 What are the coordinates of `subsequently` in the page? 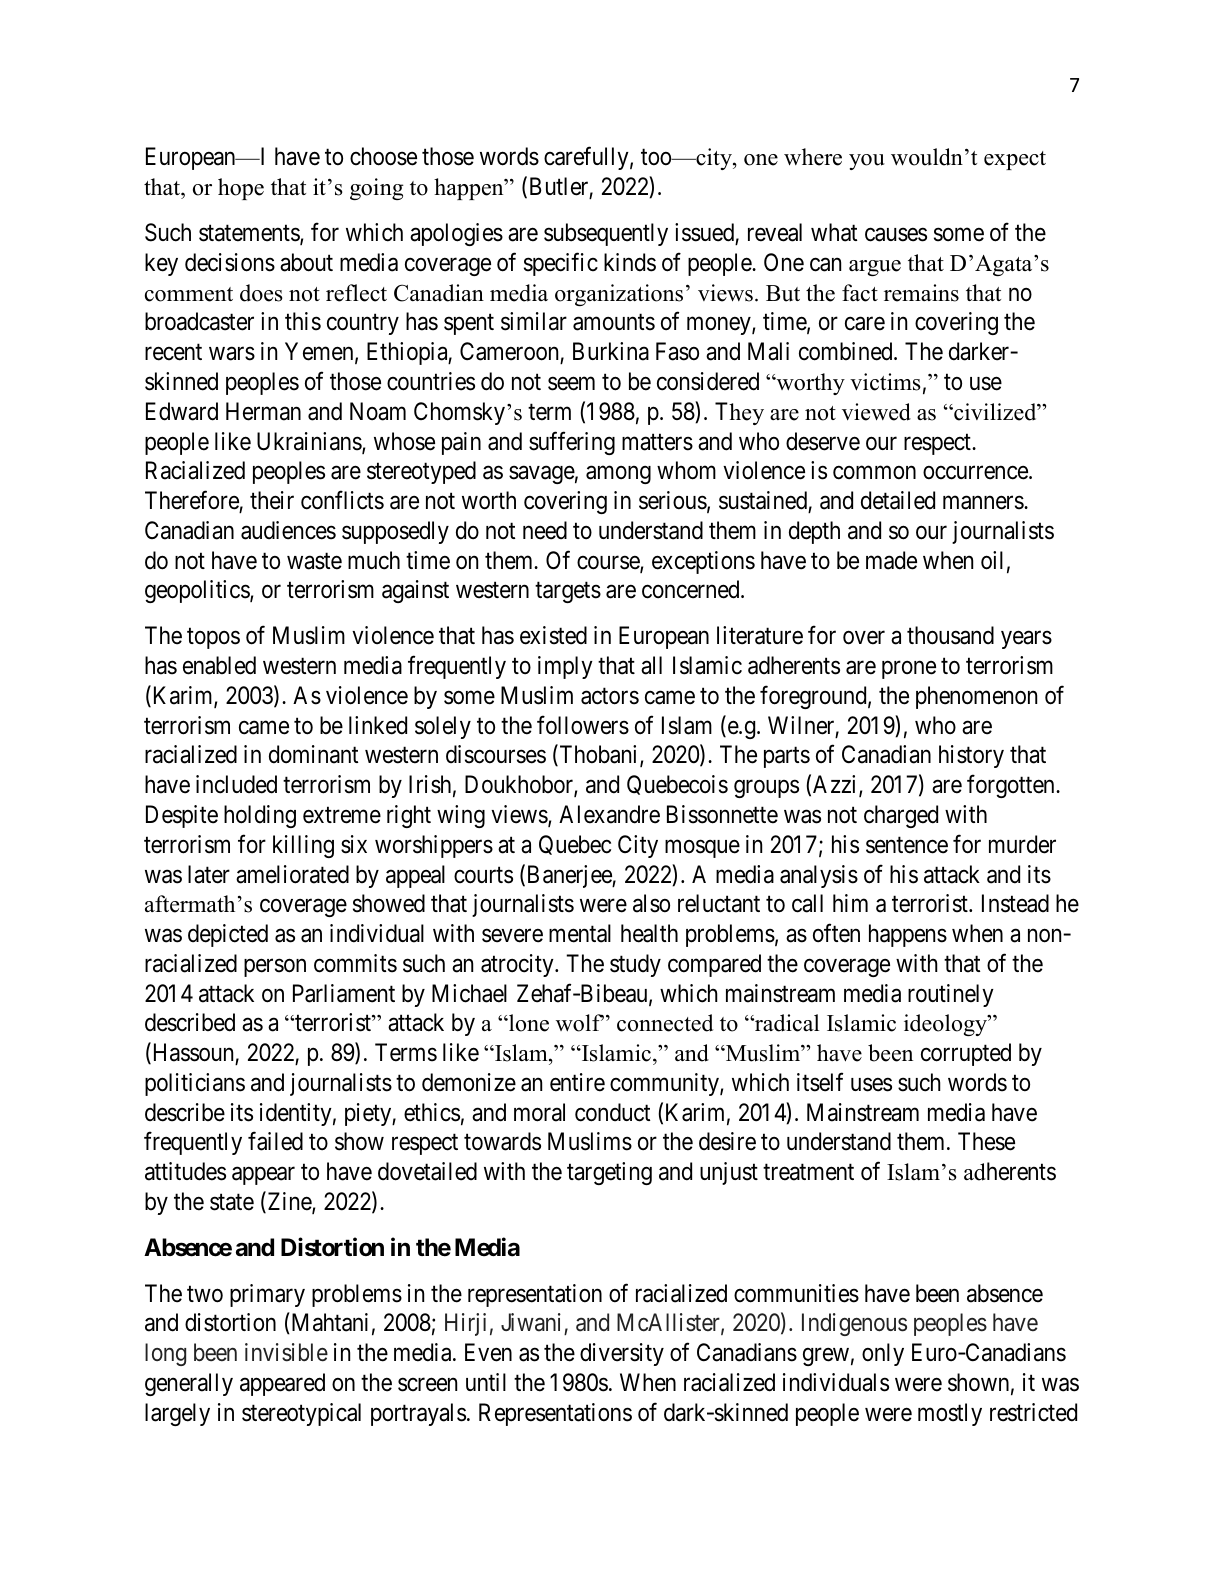 It's located at (606, 234).
